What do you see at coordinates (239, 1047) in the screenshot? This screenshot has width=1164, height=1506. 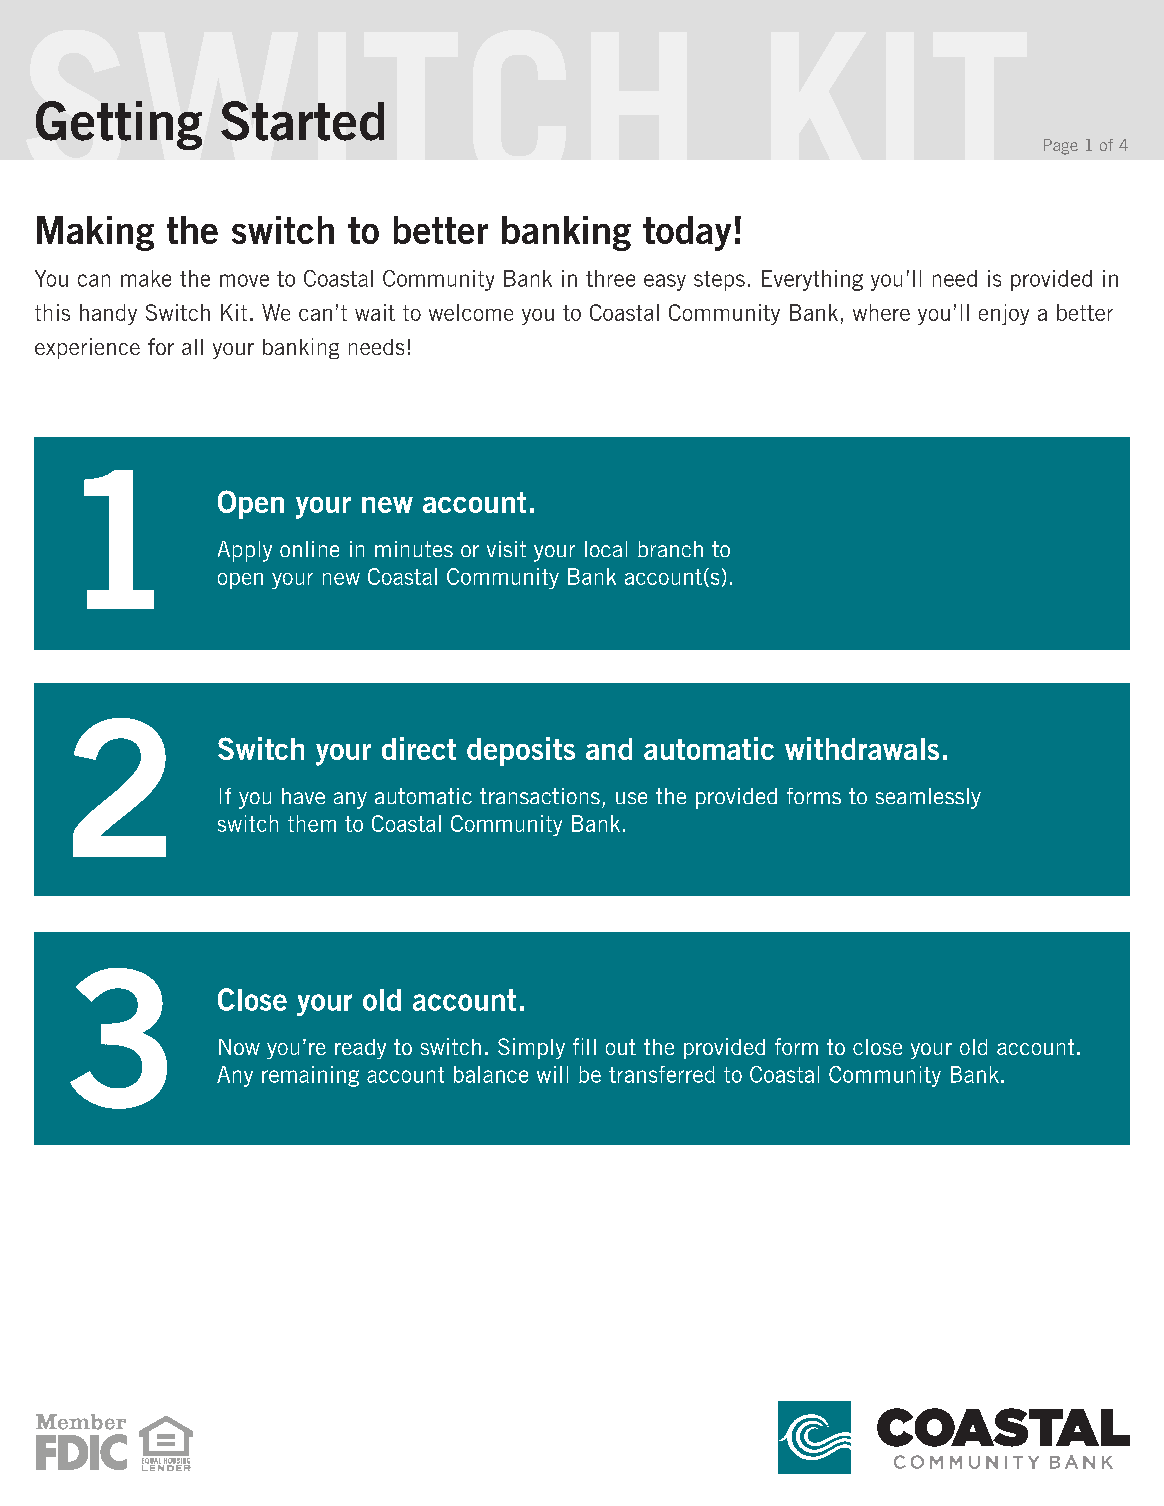 I see `Now` at bounding box center [239, 1047].
